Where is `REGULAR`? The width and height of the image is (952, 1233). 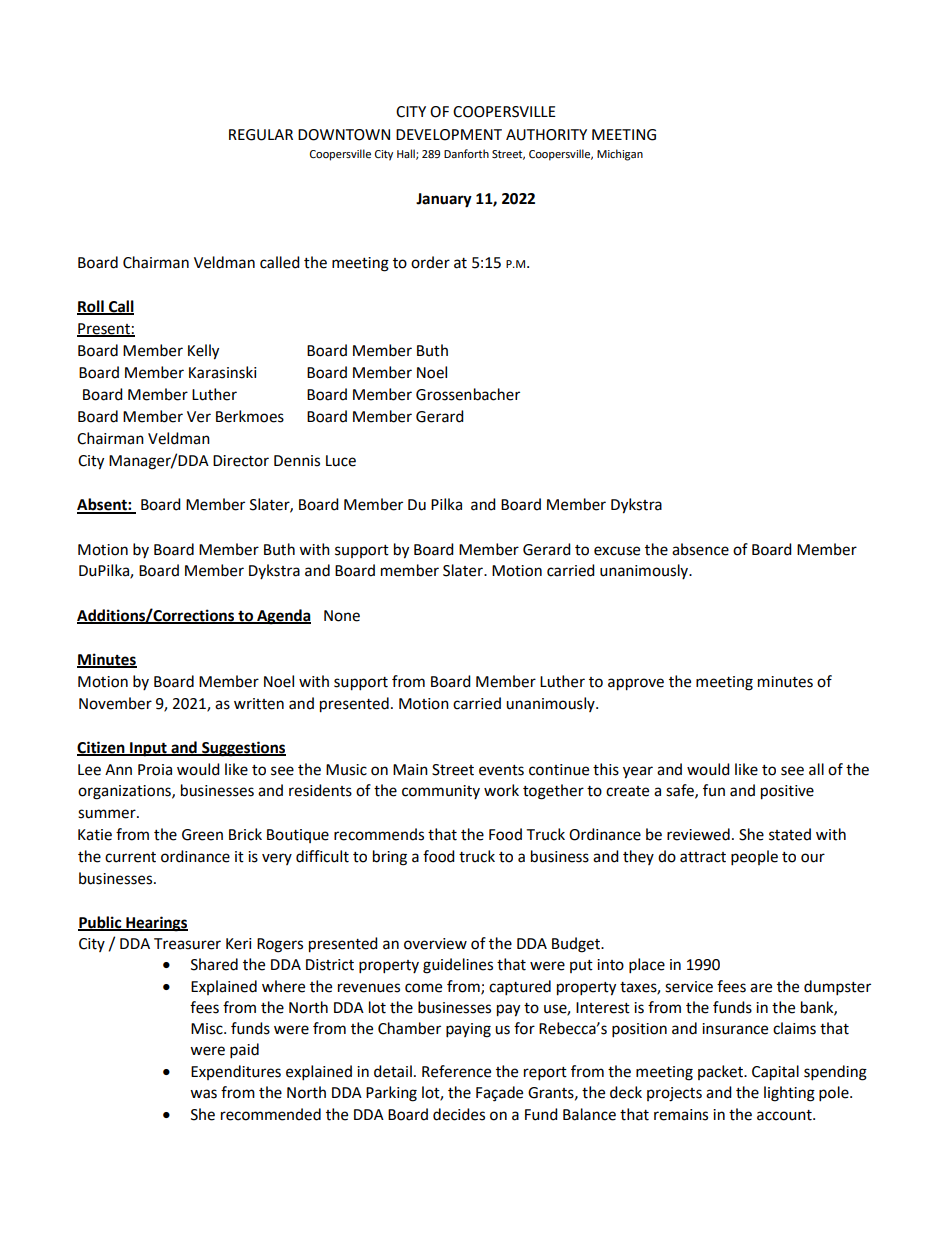
REGULAR is located at coordinates (261, 135).
